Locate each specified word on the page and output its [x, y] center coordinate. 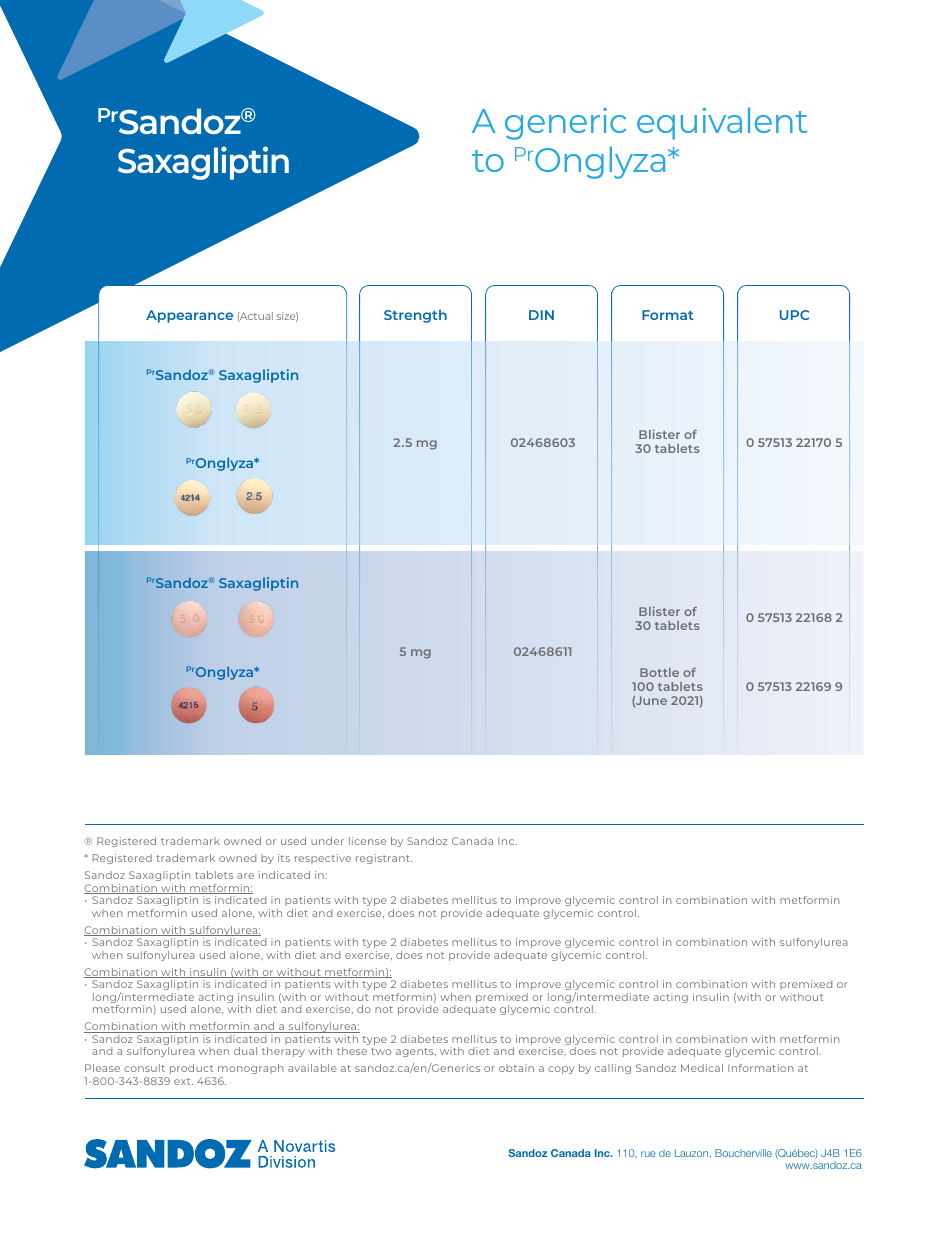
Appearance [189, 316]
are [245, 876]
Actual [255, 317]
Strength [415, 316]
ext [183, 1081]
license [367, 841]
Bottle [659, 672]
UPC [794, 315]
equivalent [722, 124]
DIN [541, 315]
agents [416, 1052]
